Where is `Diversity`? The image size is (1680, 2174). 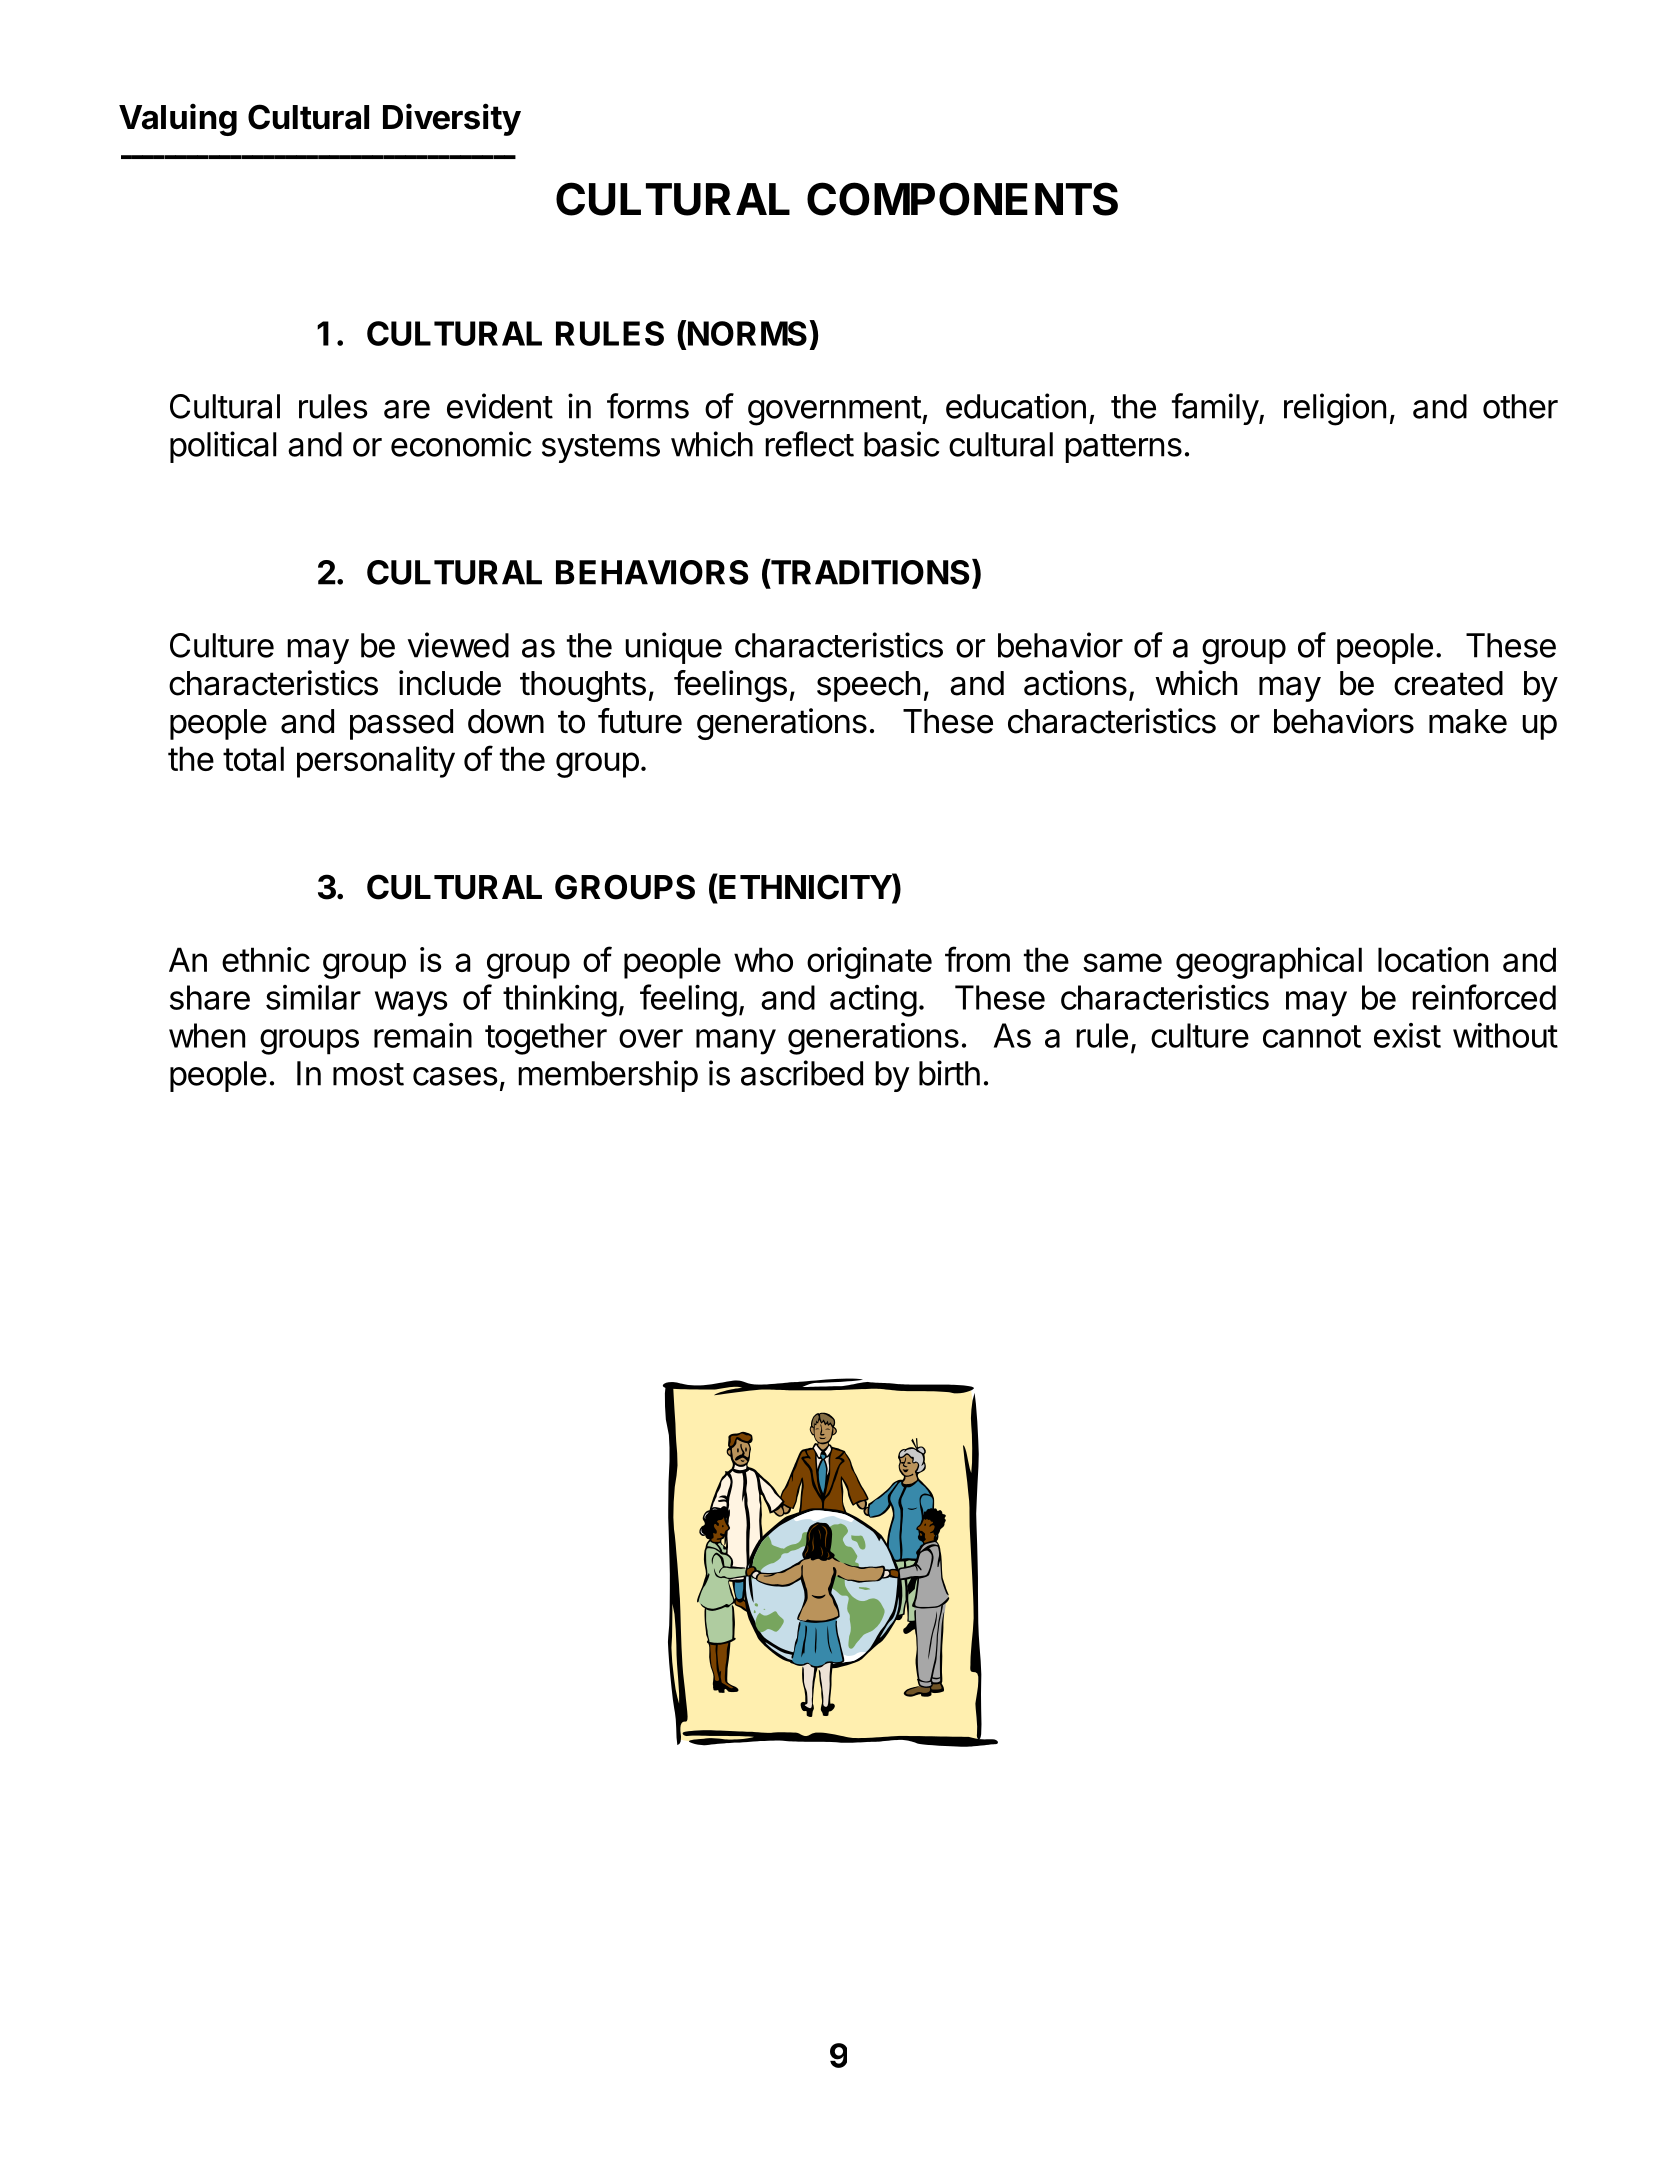 Diversity is located at coordinates (452, 119).
